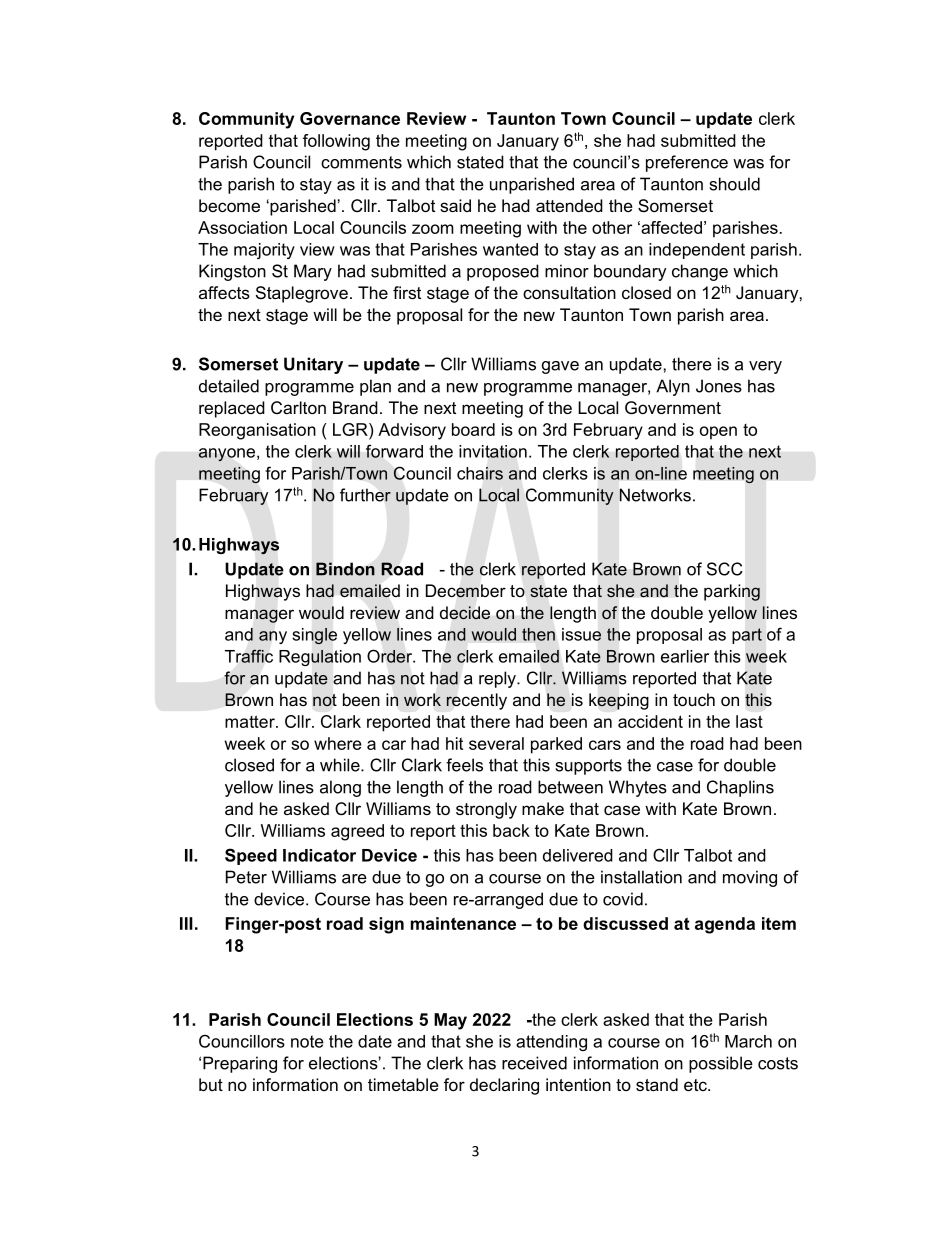  What do you see at coordinates (455, 205) in the screenshot?
I see `said` at bounding box center [455, 205].
